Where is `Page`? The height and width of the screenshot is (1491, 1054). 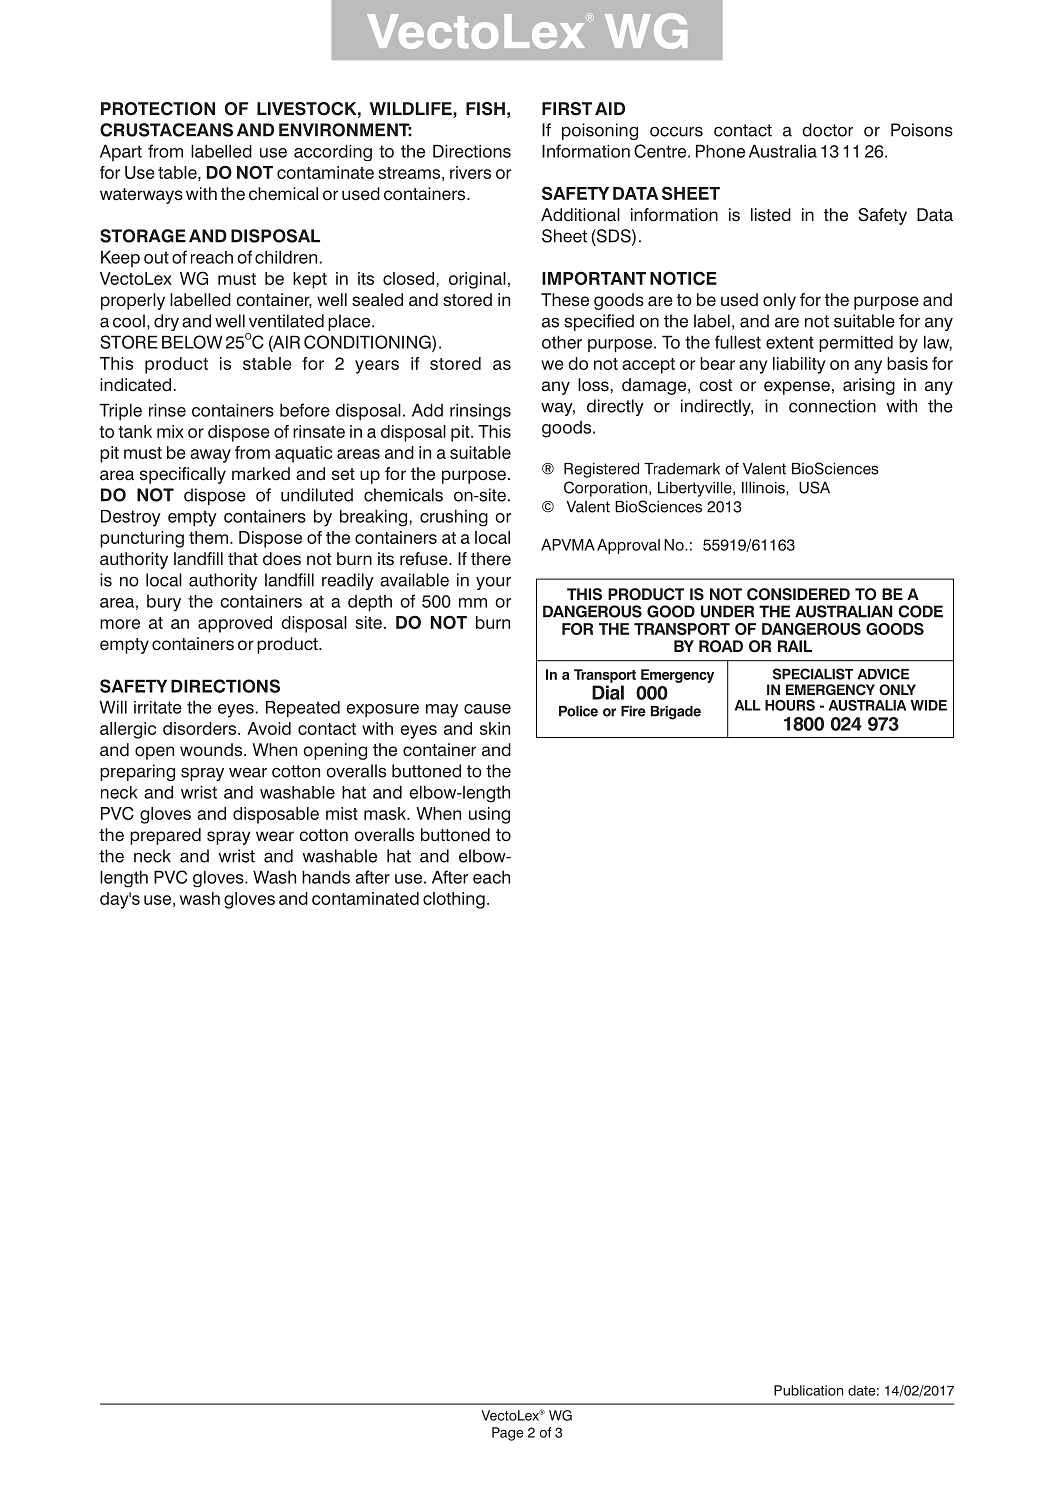 Page is located at coordinates (508, 1434).
